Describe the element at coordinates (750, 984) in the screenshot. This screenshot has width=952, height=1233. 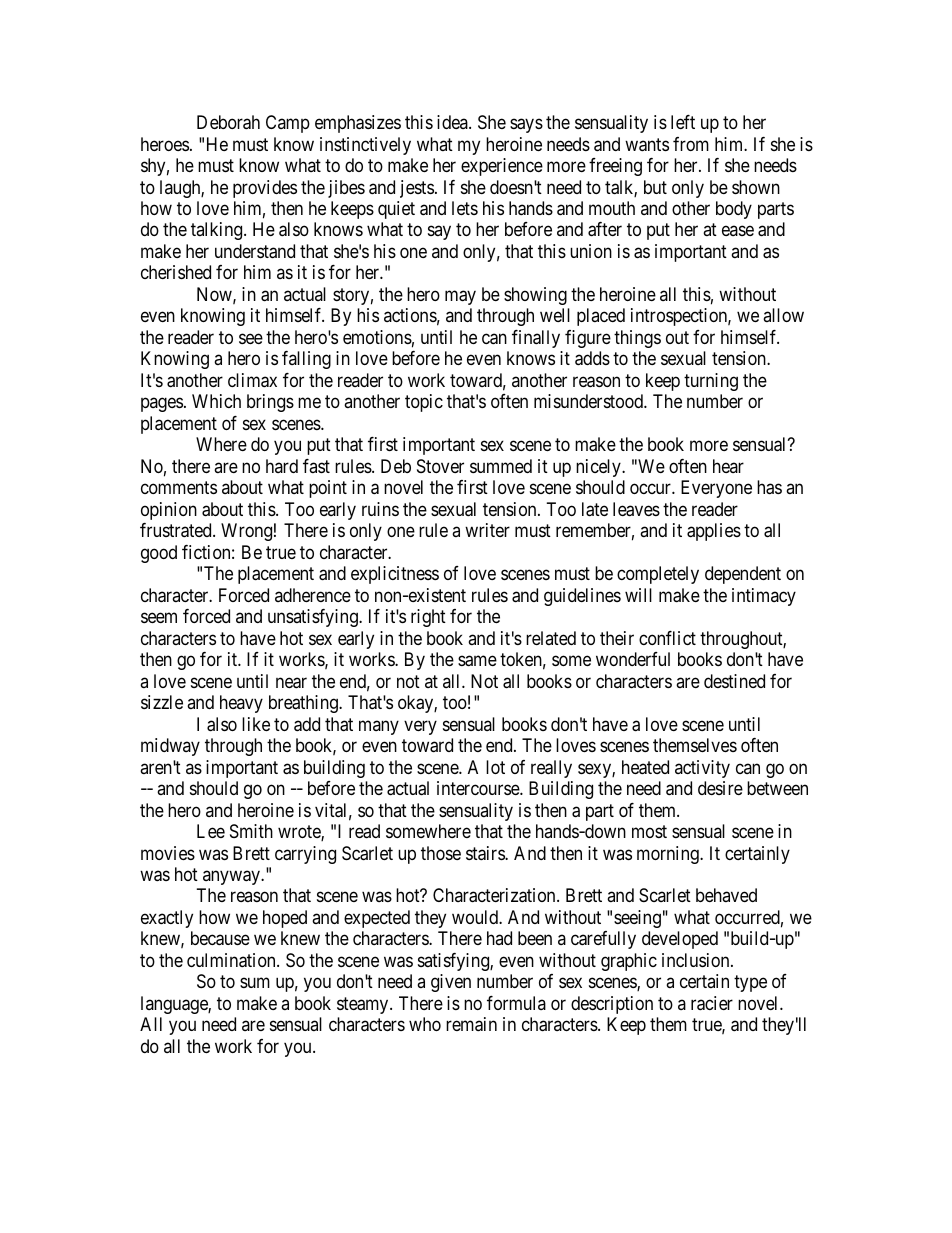
I see `type` at that location.
